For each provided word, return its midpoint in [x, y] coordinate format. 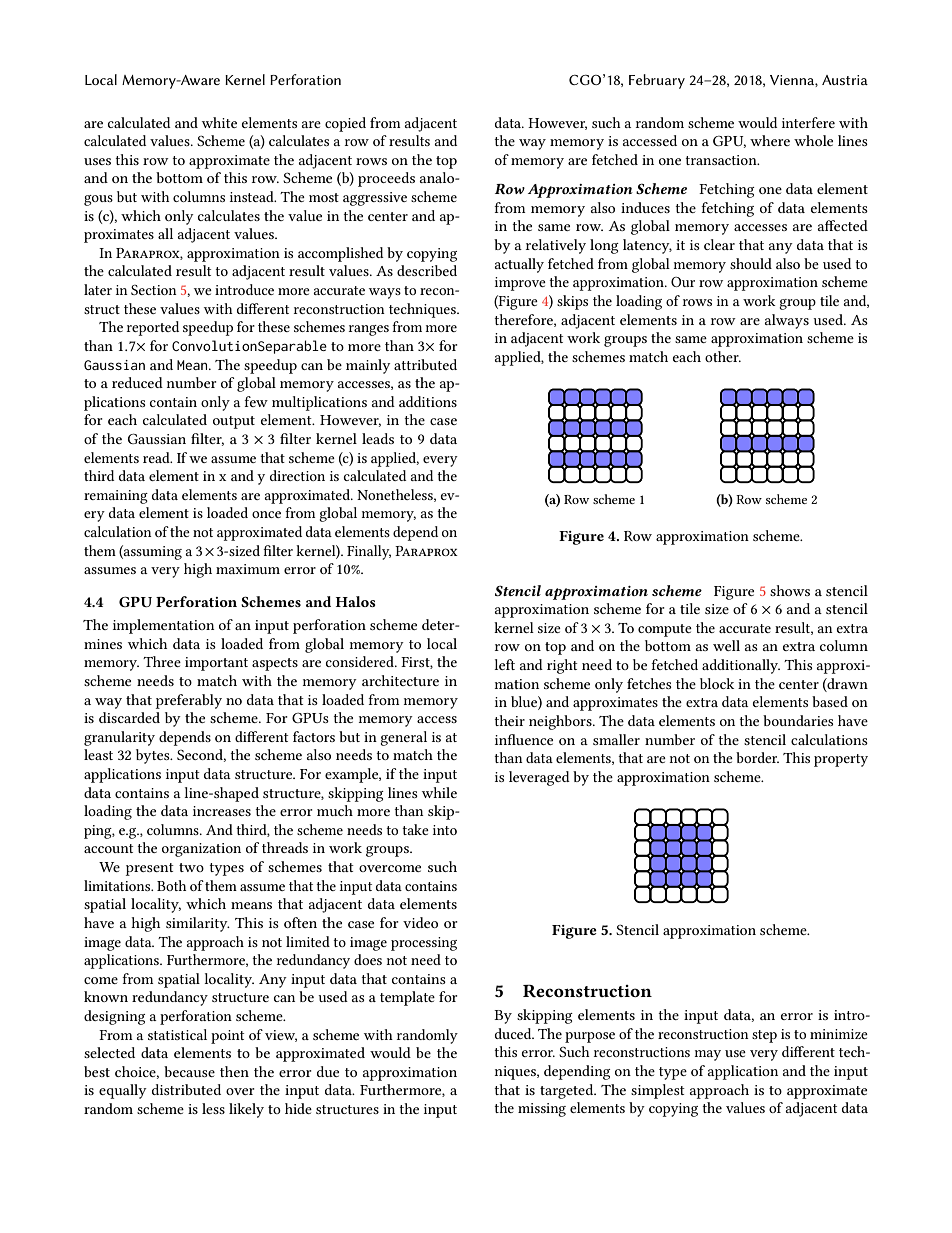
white [219, 122]
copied [345, 124]
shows [790, 590]
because [189, 1071]
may [707, 1055]
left [504, 664]
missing [542, 1110]
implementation [164, 626]
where [770, 140]
